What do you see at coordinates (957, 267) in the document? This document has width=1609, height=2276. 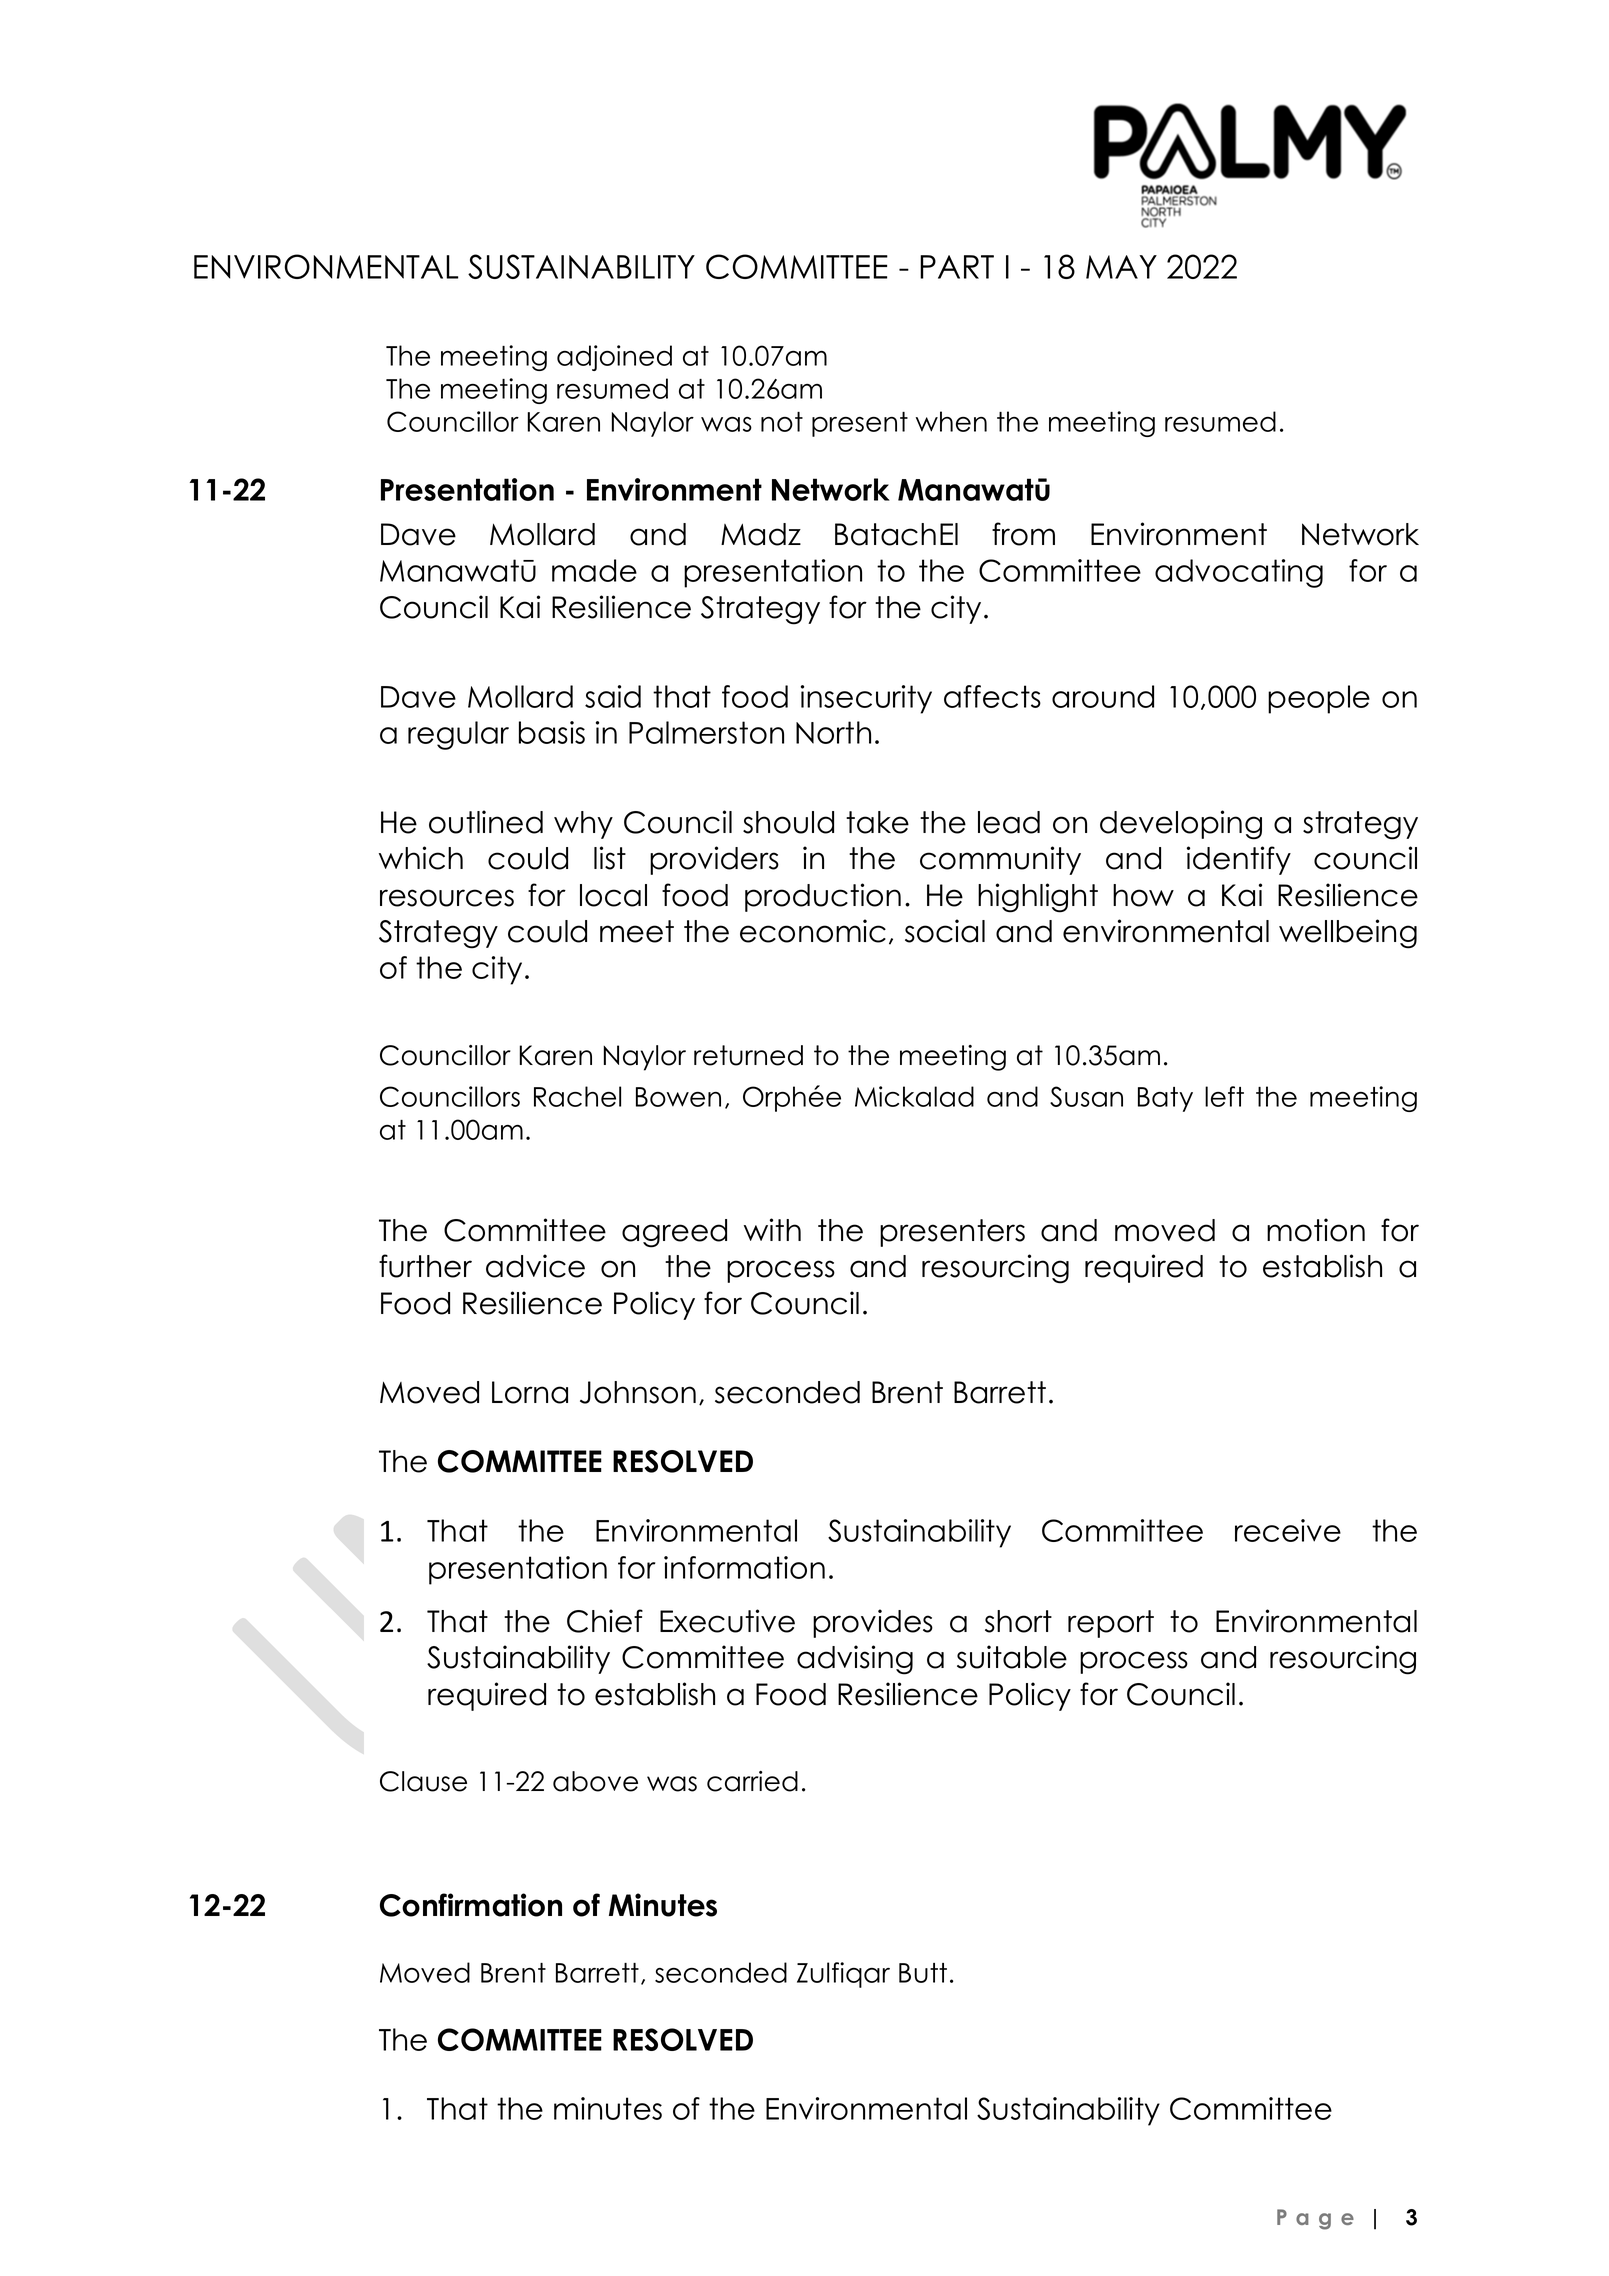 I see `PART` at bounding box center [957, 267].
